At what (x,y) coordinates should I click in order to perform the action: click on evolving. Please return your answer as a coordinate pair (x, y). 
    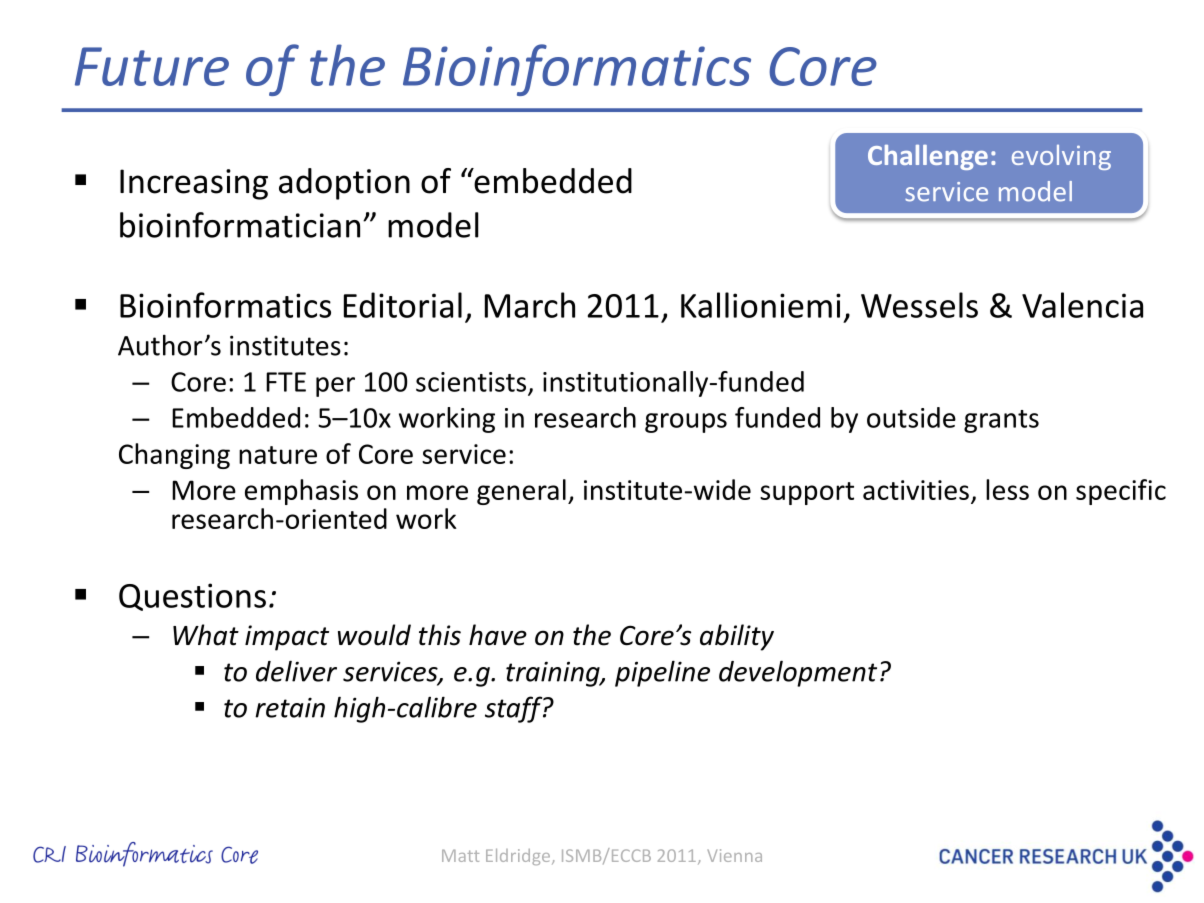
    Looking at the image, I should click on (1061, 157).
